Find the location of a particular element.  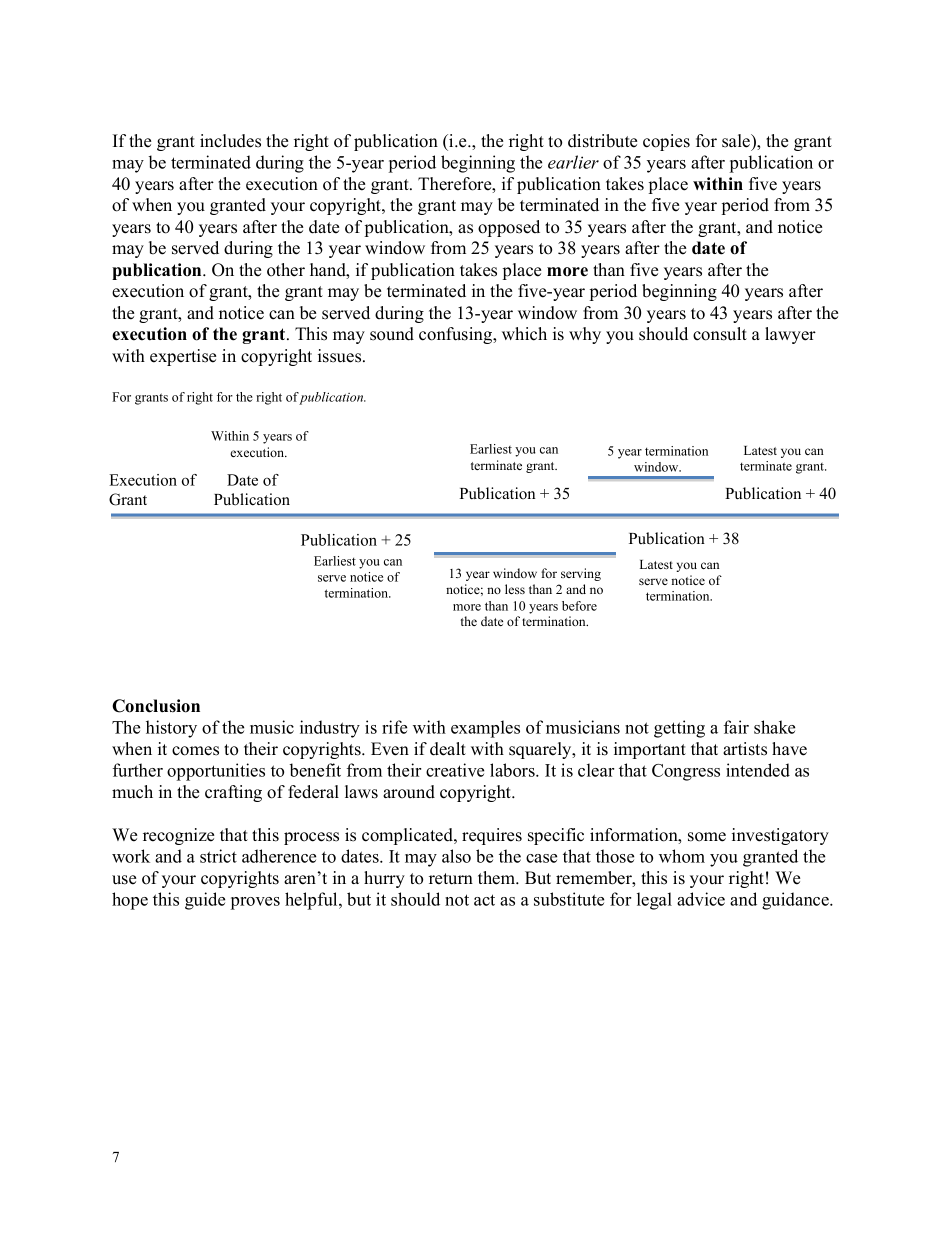

includes is located at coordinates (230, 141).
